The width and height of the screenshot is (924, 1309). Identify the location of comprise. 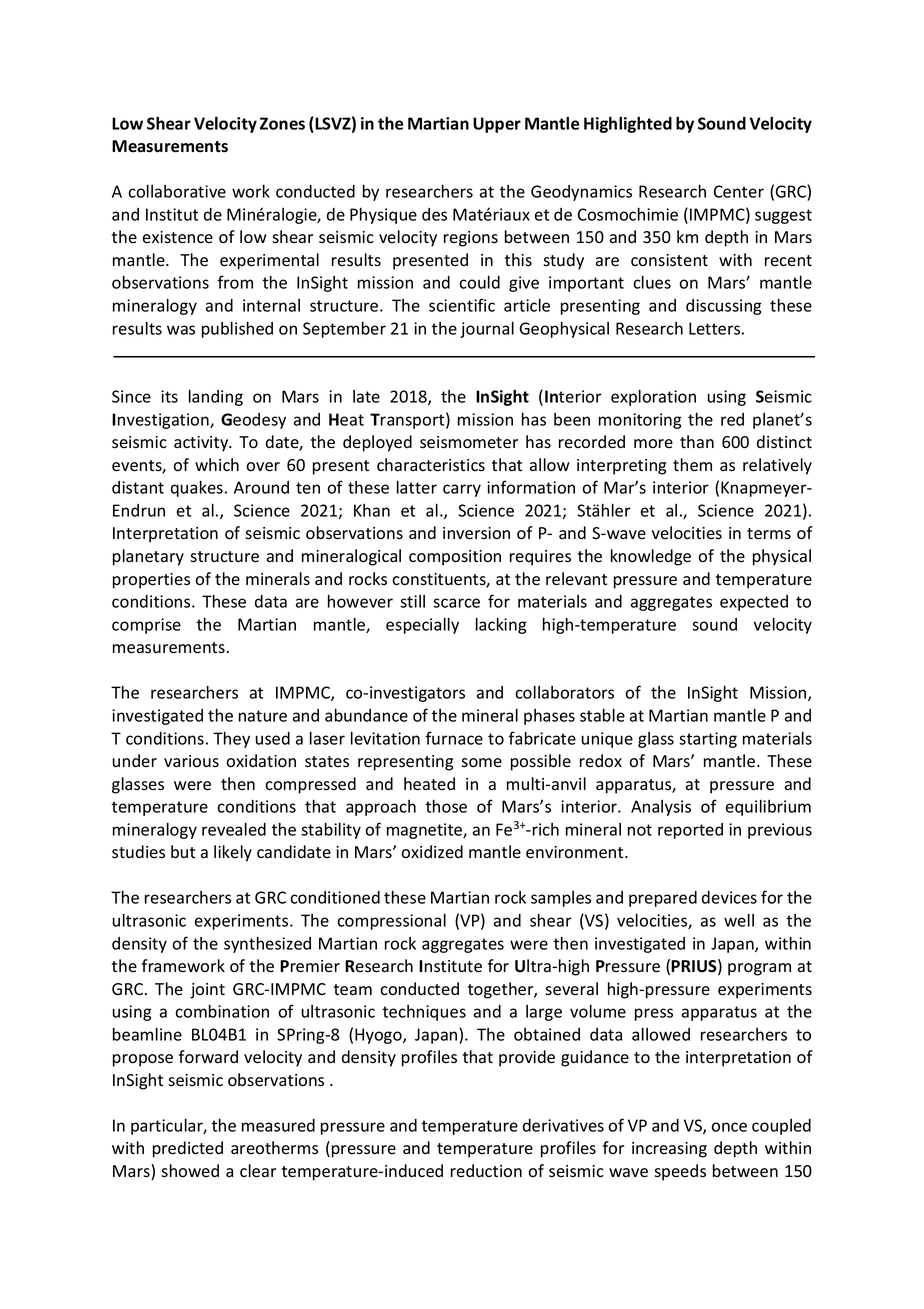
(146, 626).
